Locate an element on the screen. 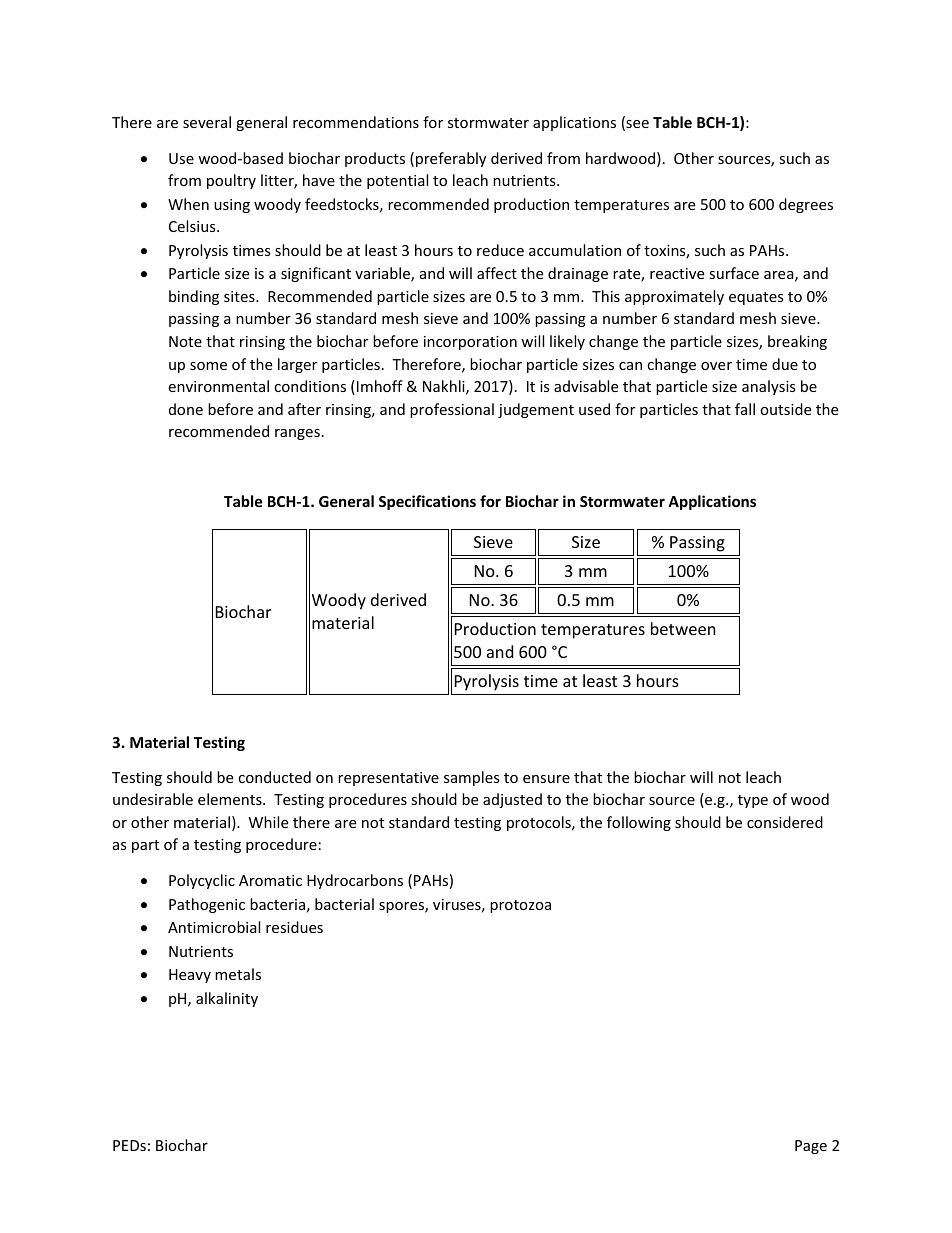 Image resolution: width=952 pixels, height=1233 pixels. alkalinity is located at coordinates (227, 999).
